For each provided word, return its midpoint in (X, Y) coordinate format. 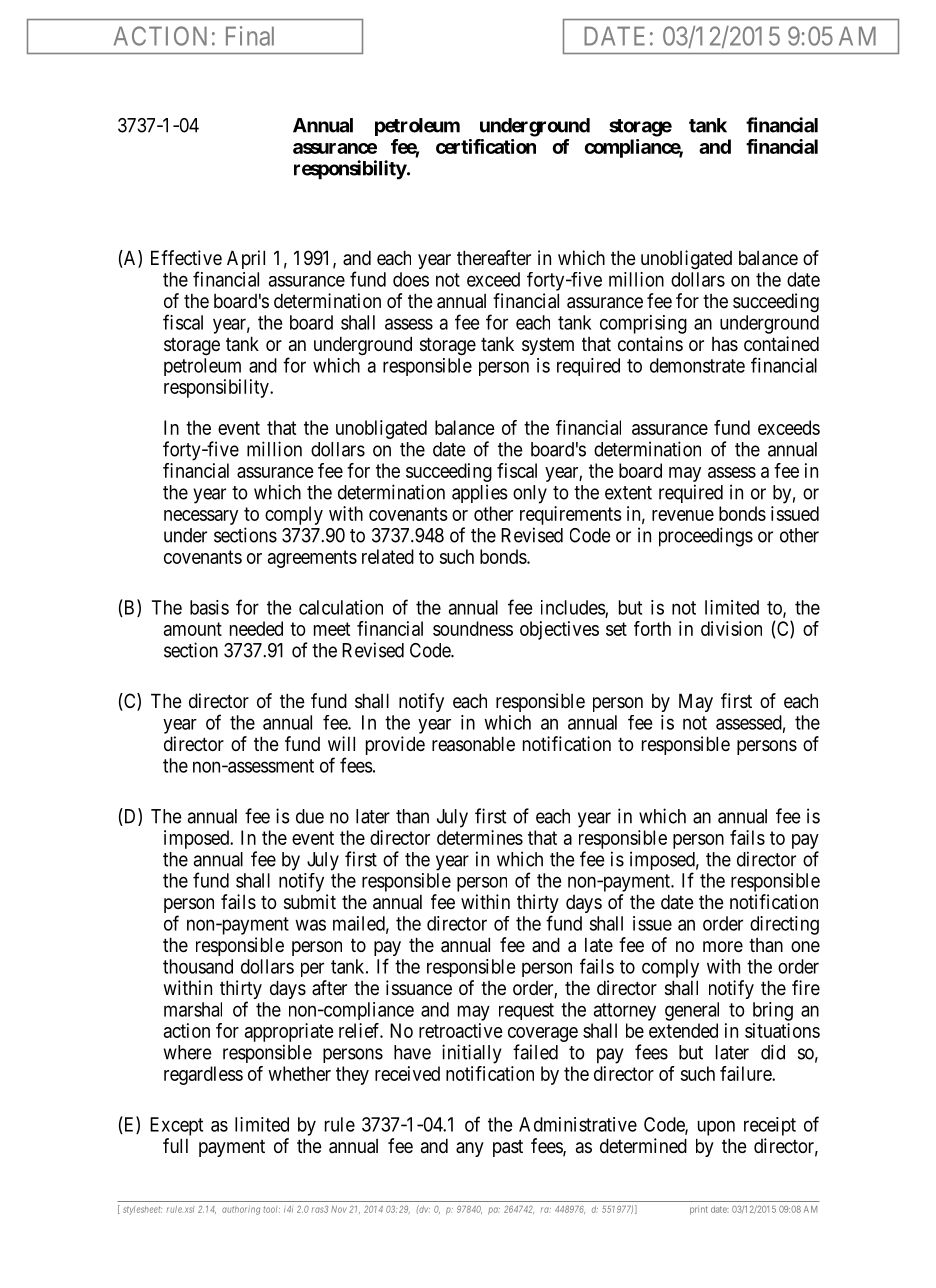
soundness (473, 628)
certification (486, 146)
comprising (643, 324)
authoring (241, 1210)
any (470, 1149)
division (731, 628)
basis (209, 607)
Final (250, 36)
